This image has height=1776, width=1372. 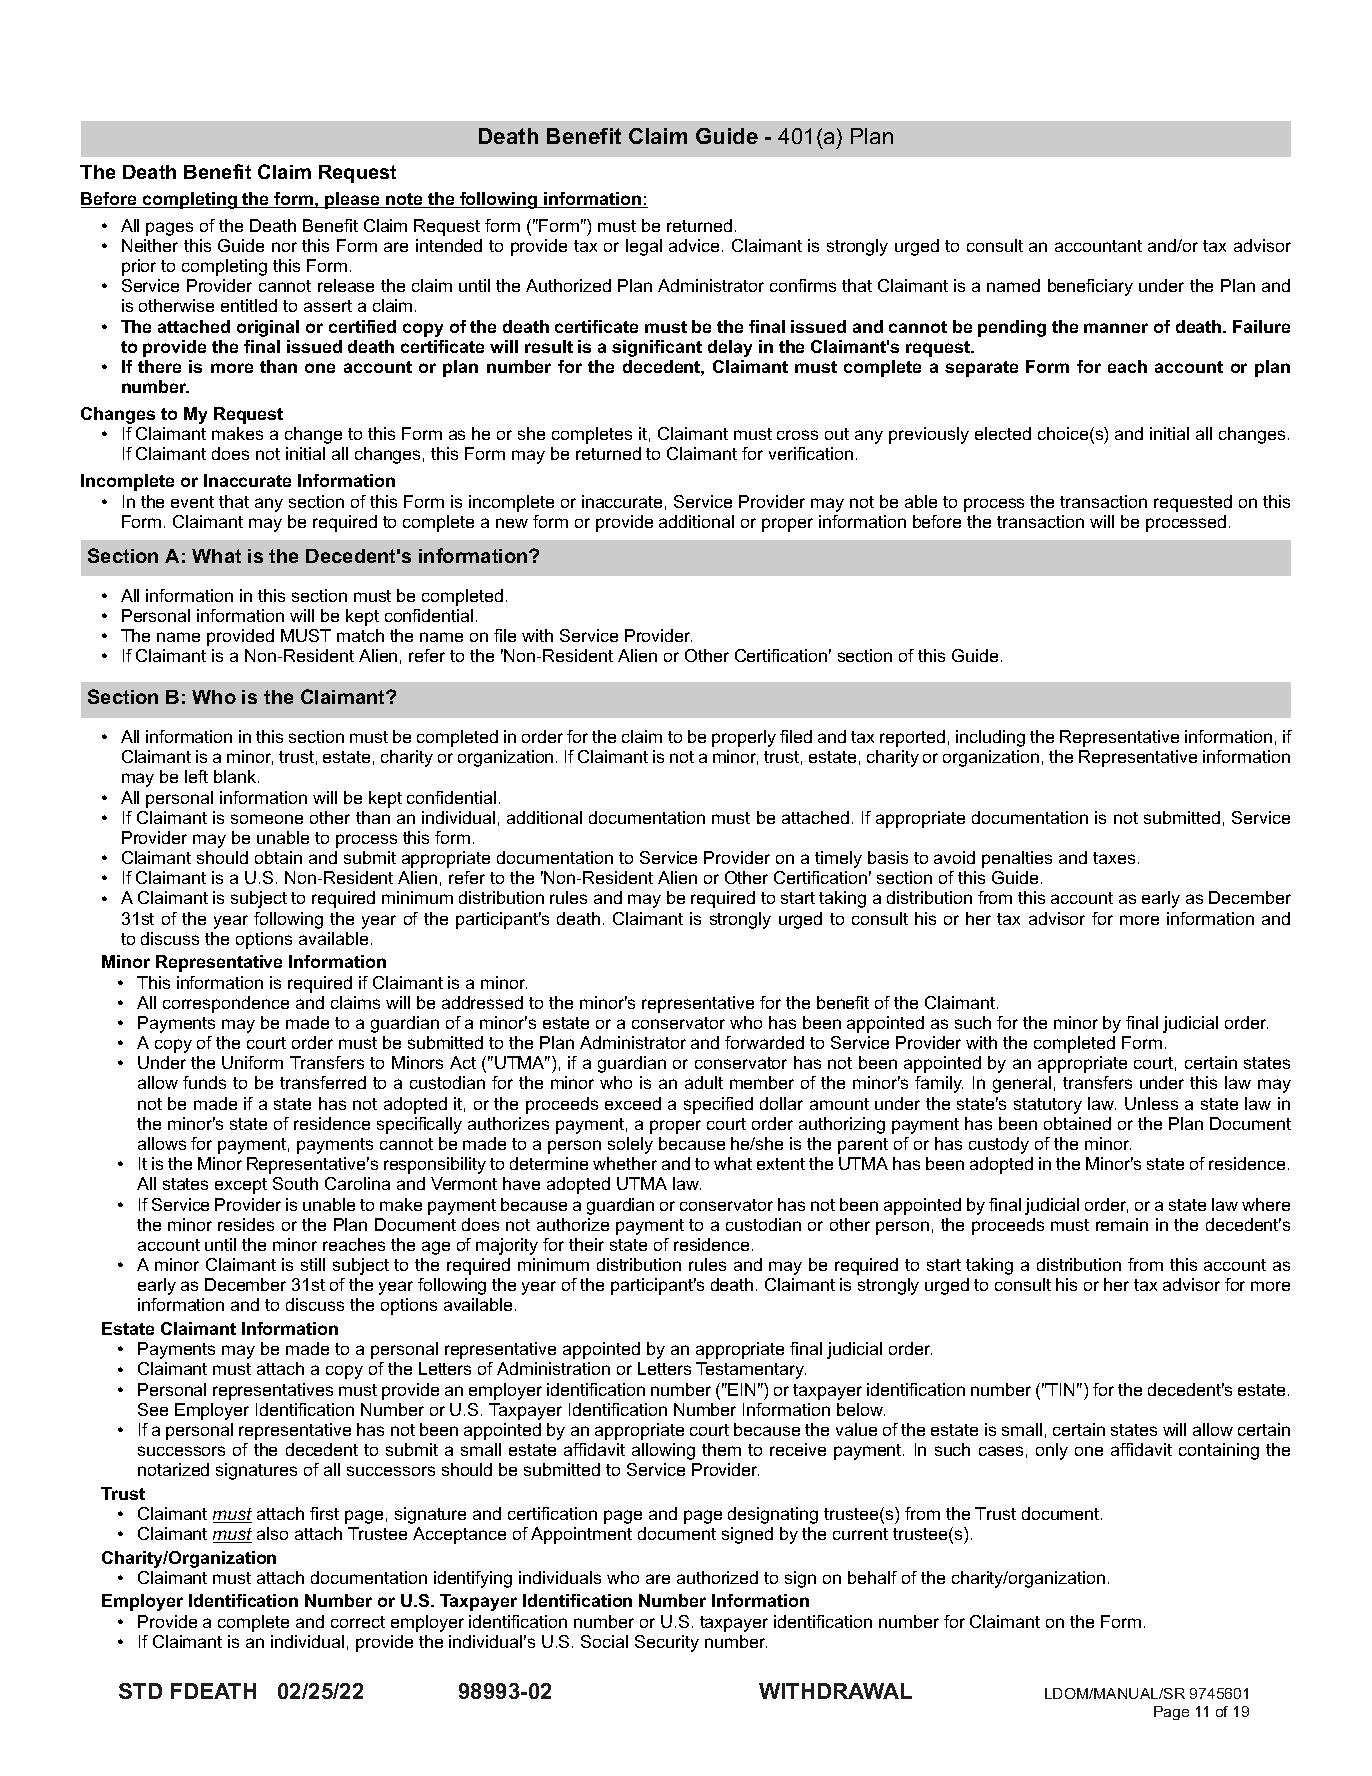 What do you see at coordinates (346, 285) in the image?
I see `release` at bounding box center [346, 285].
